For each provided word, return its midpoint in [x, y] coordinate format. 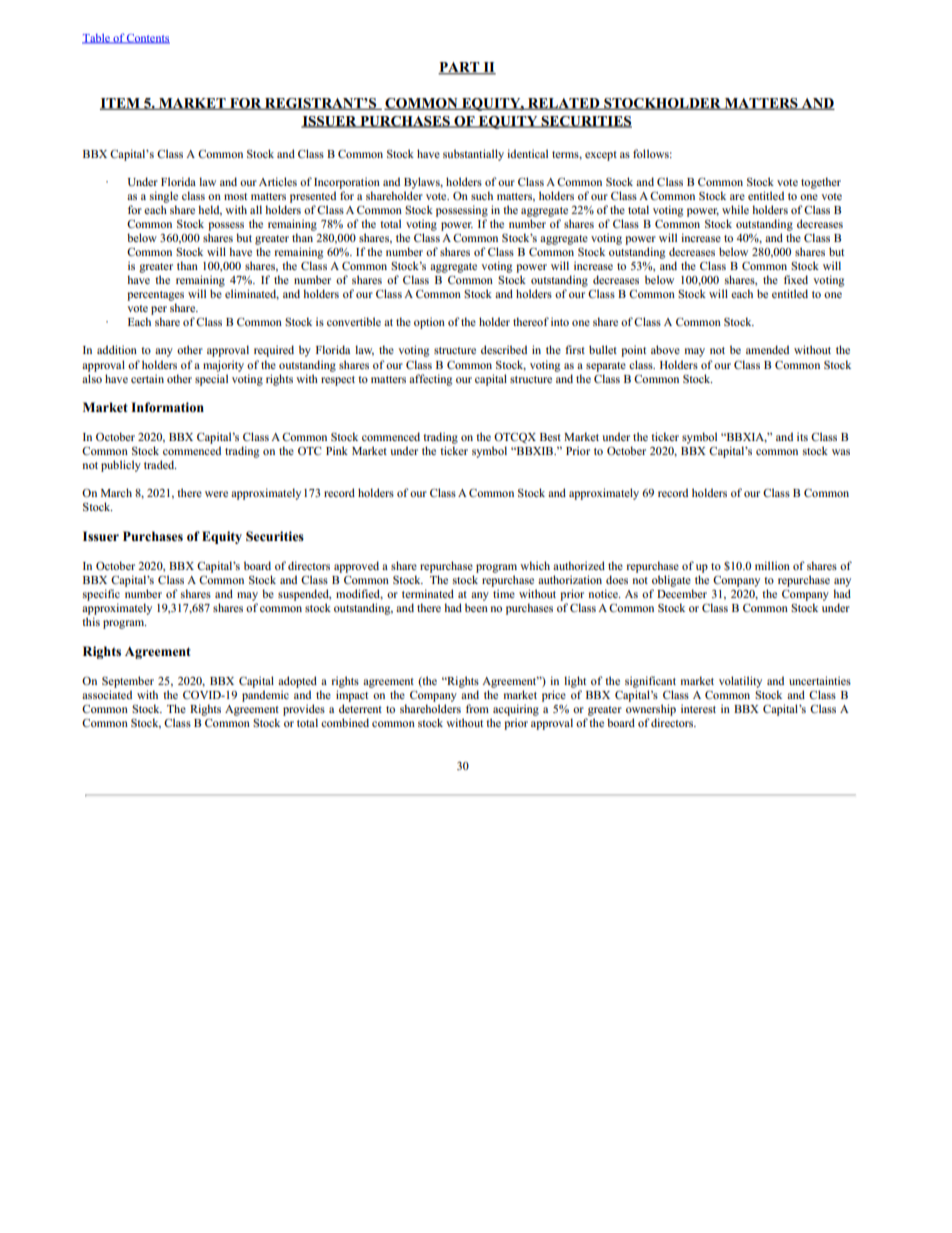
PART [460, 68]
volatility [740, 682]
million [772, 565]
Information [167, 407]
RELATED [564, 104]
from [477, 708]
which [535, 565]
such [482, 195]
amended [767, 349]
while [735, 209]
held [210, 210]
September [128, 682]
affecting [430, 380]
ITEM [121, 104]
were [216, 494]
